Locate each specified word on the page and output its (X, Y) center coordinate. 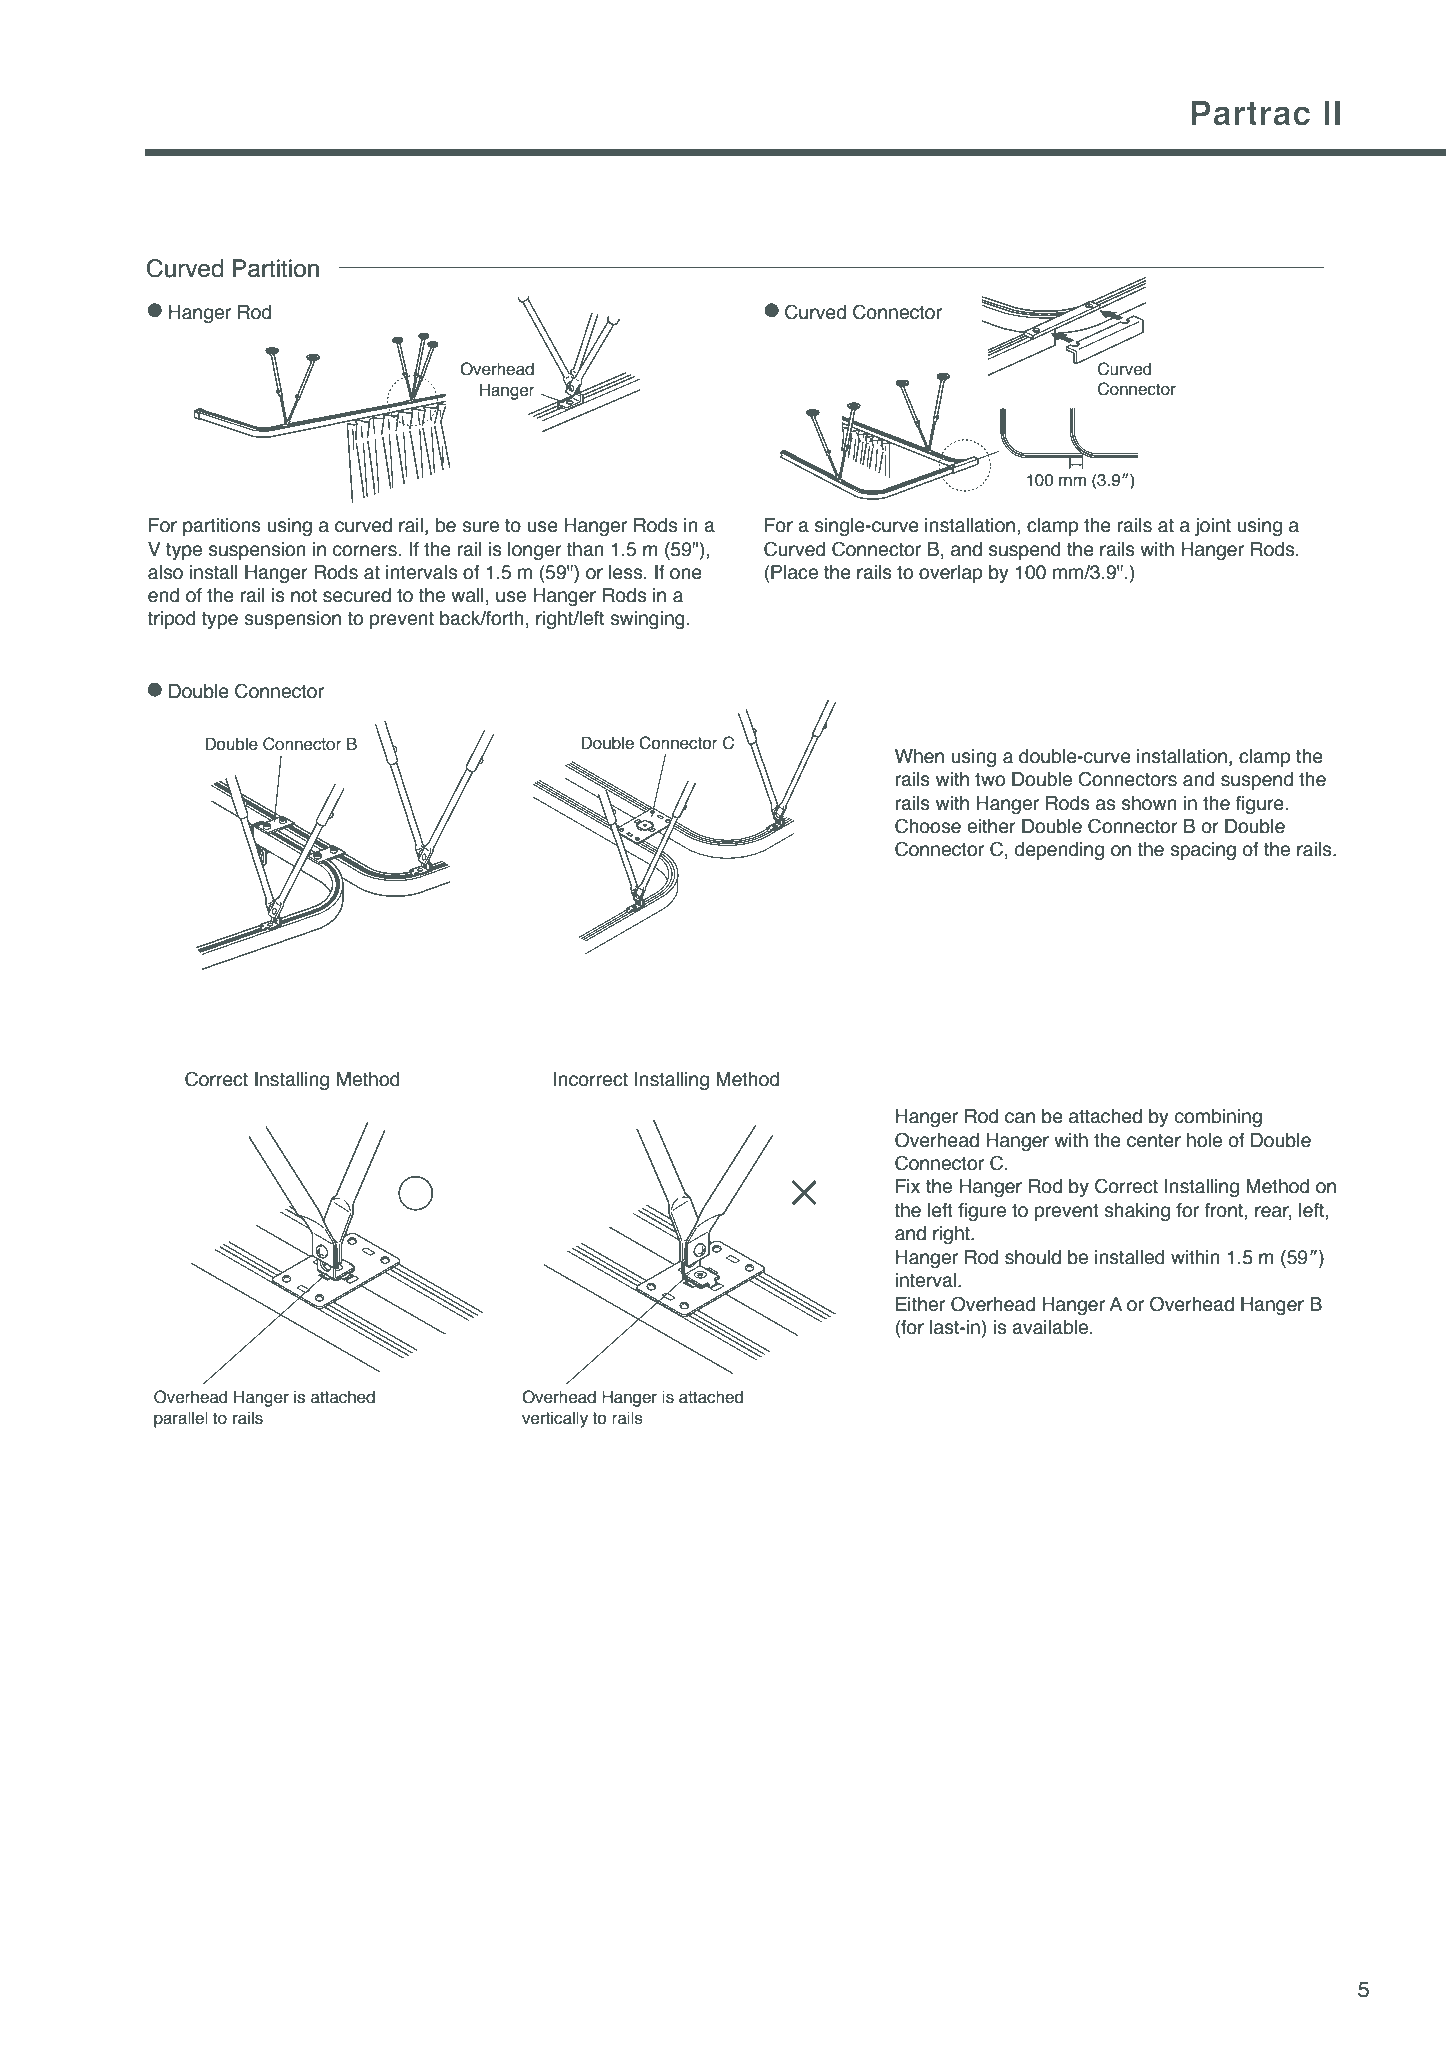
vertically (555, 1419)
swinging (647, 620)
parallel (181, 1419)
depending (1059, 851)
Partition (276, 268)
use (511, 597)
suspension (292, 620)
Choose (928, 826)
